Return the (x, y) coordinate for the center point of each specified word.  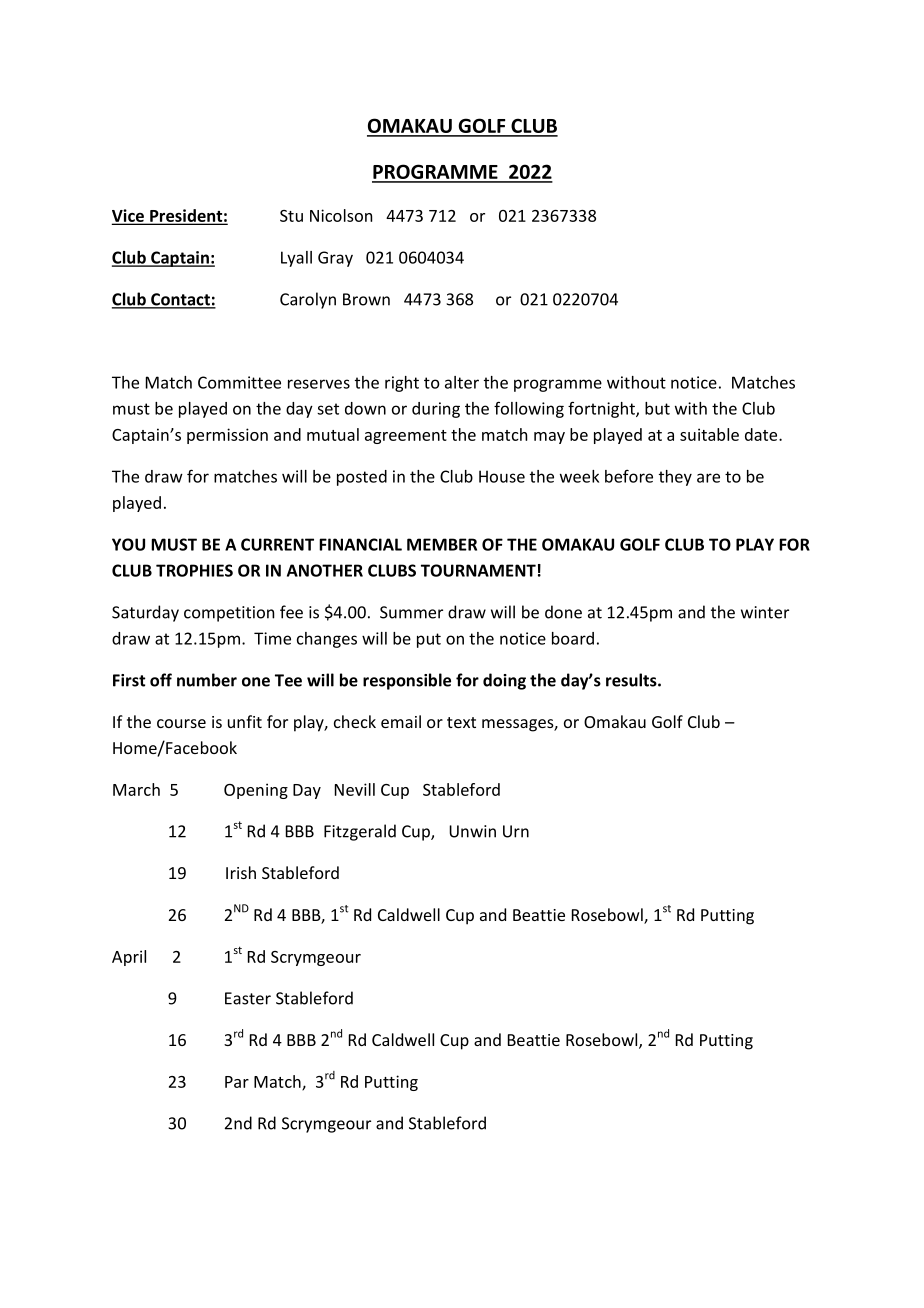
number (207, 680)
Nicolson (341, 215)
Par (237, 1082)
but (657, 408)
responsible (407, 681)
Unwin (472, 831)
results (632, 680)
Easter (248, 998)
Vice (129, 216)
